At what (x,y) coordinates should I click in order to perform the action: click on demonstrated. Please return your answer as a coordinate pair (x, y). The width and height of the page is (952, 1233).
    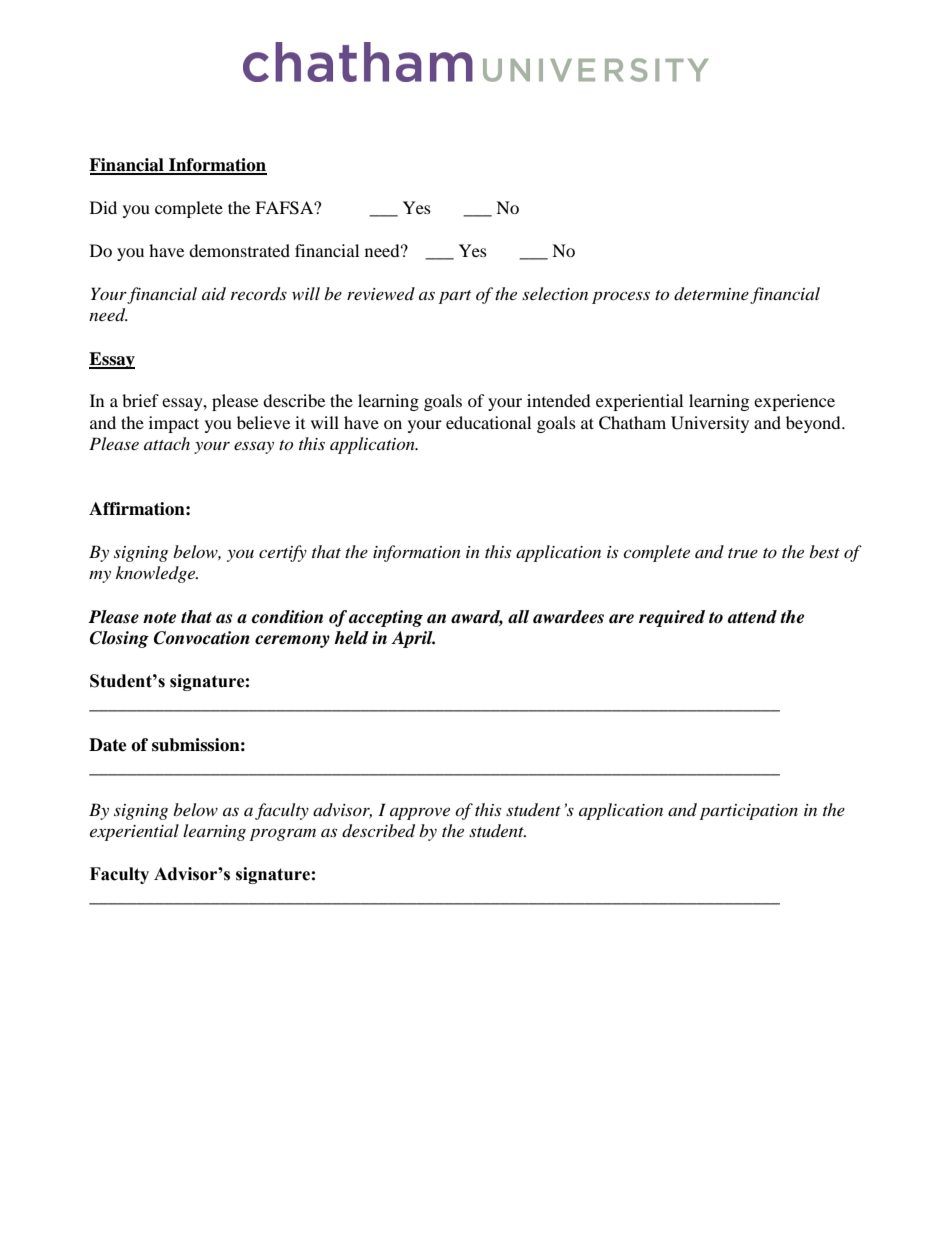
    Looking at the image, I should click on (239, 250).
